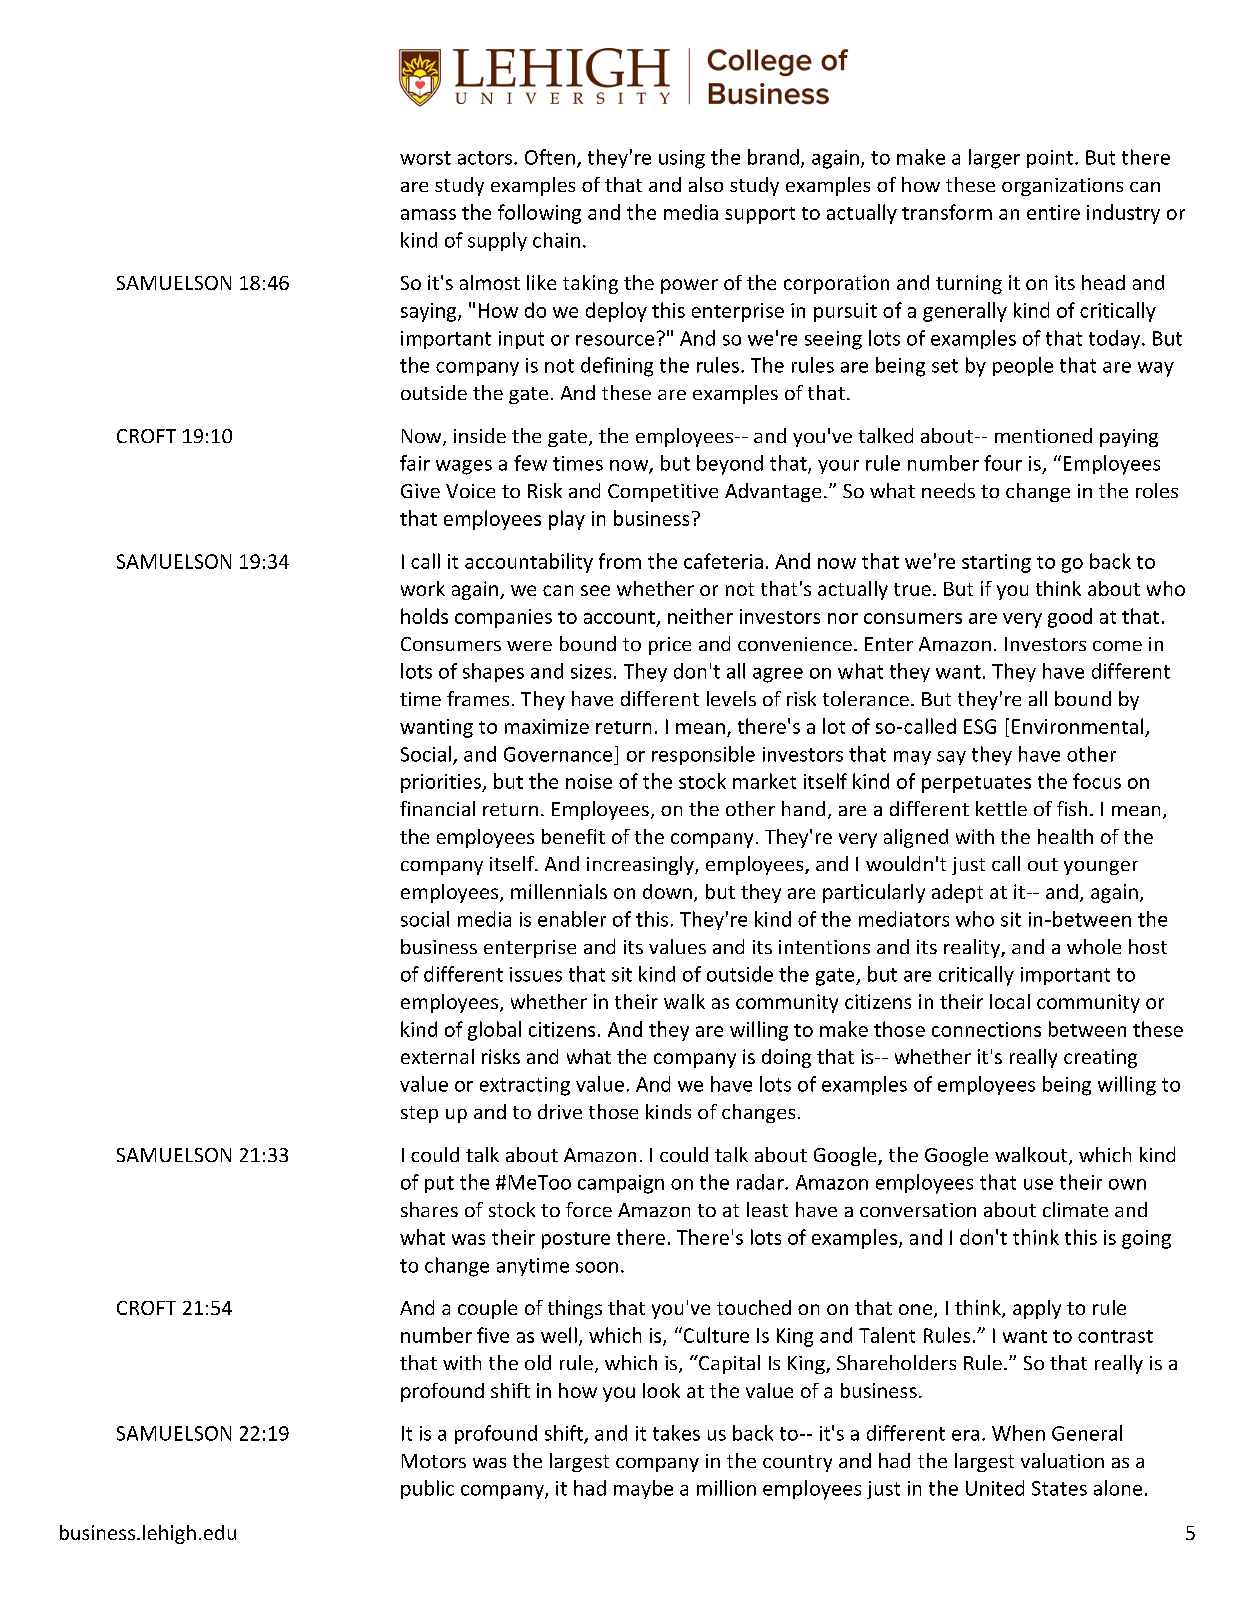 The height and width of the screenshot is (1623, 1254). What do you see at coordinates (761, 1182) in the screenshot?
I see `radar` at bounding box center [761, 1182].
